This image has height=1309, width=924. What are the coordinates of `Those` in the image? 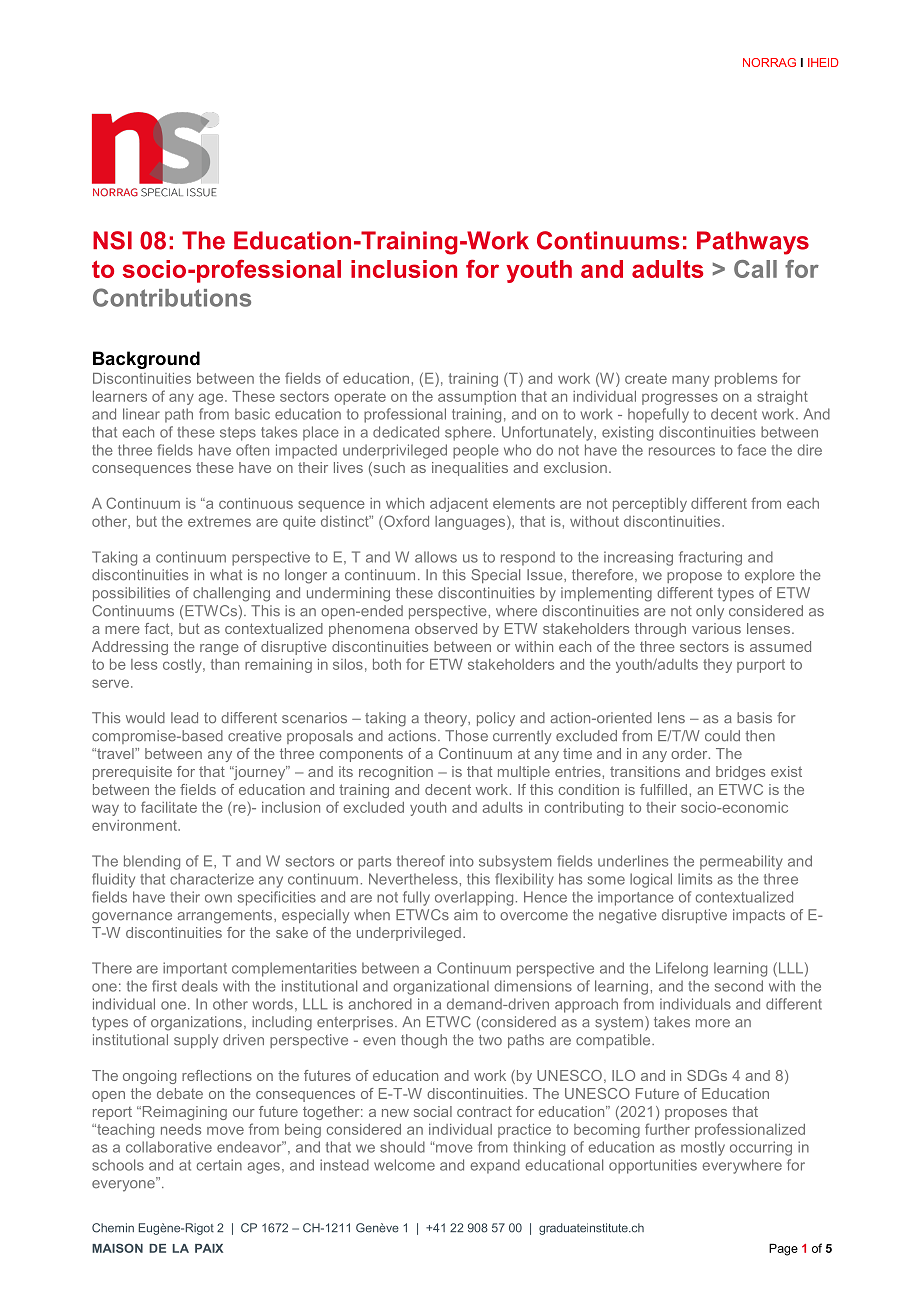 It's located at (466, 736).
